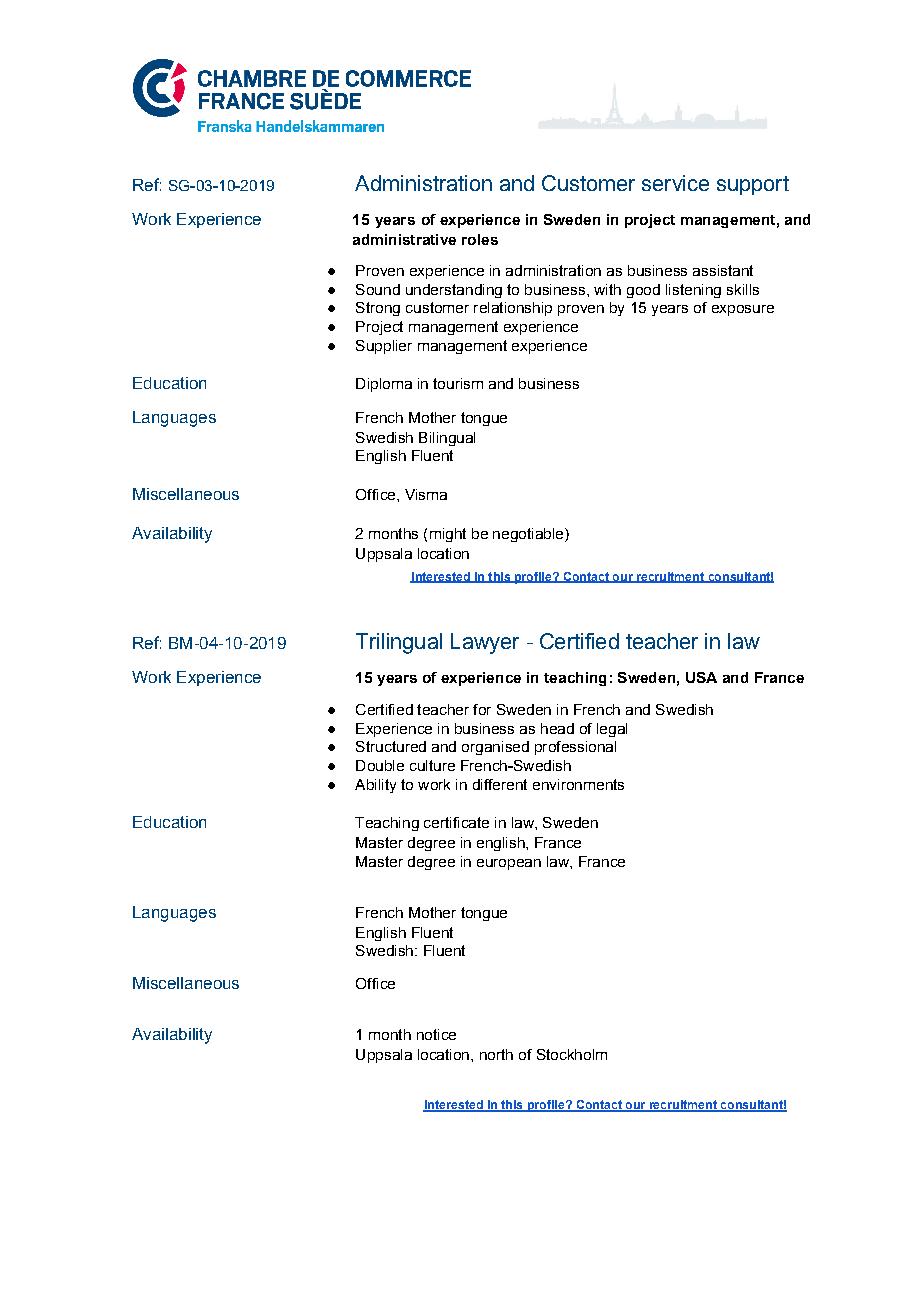 Image resolution: width=924 pixels, height=1308 pixels. What do you see at coordinates (701, 677) in the screenshot?
I see `USA` at bounding box center [701, 677].
